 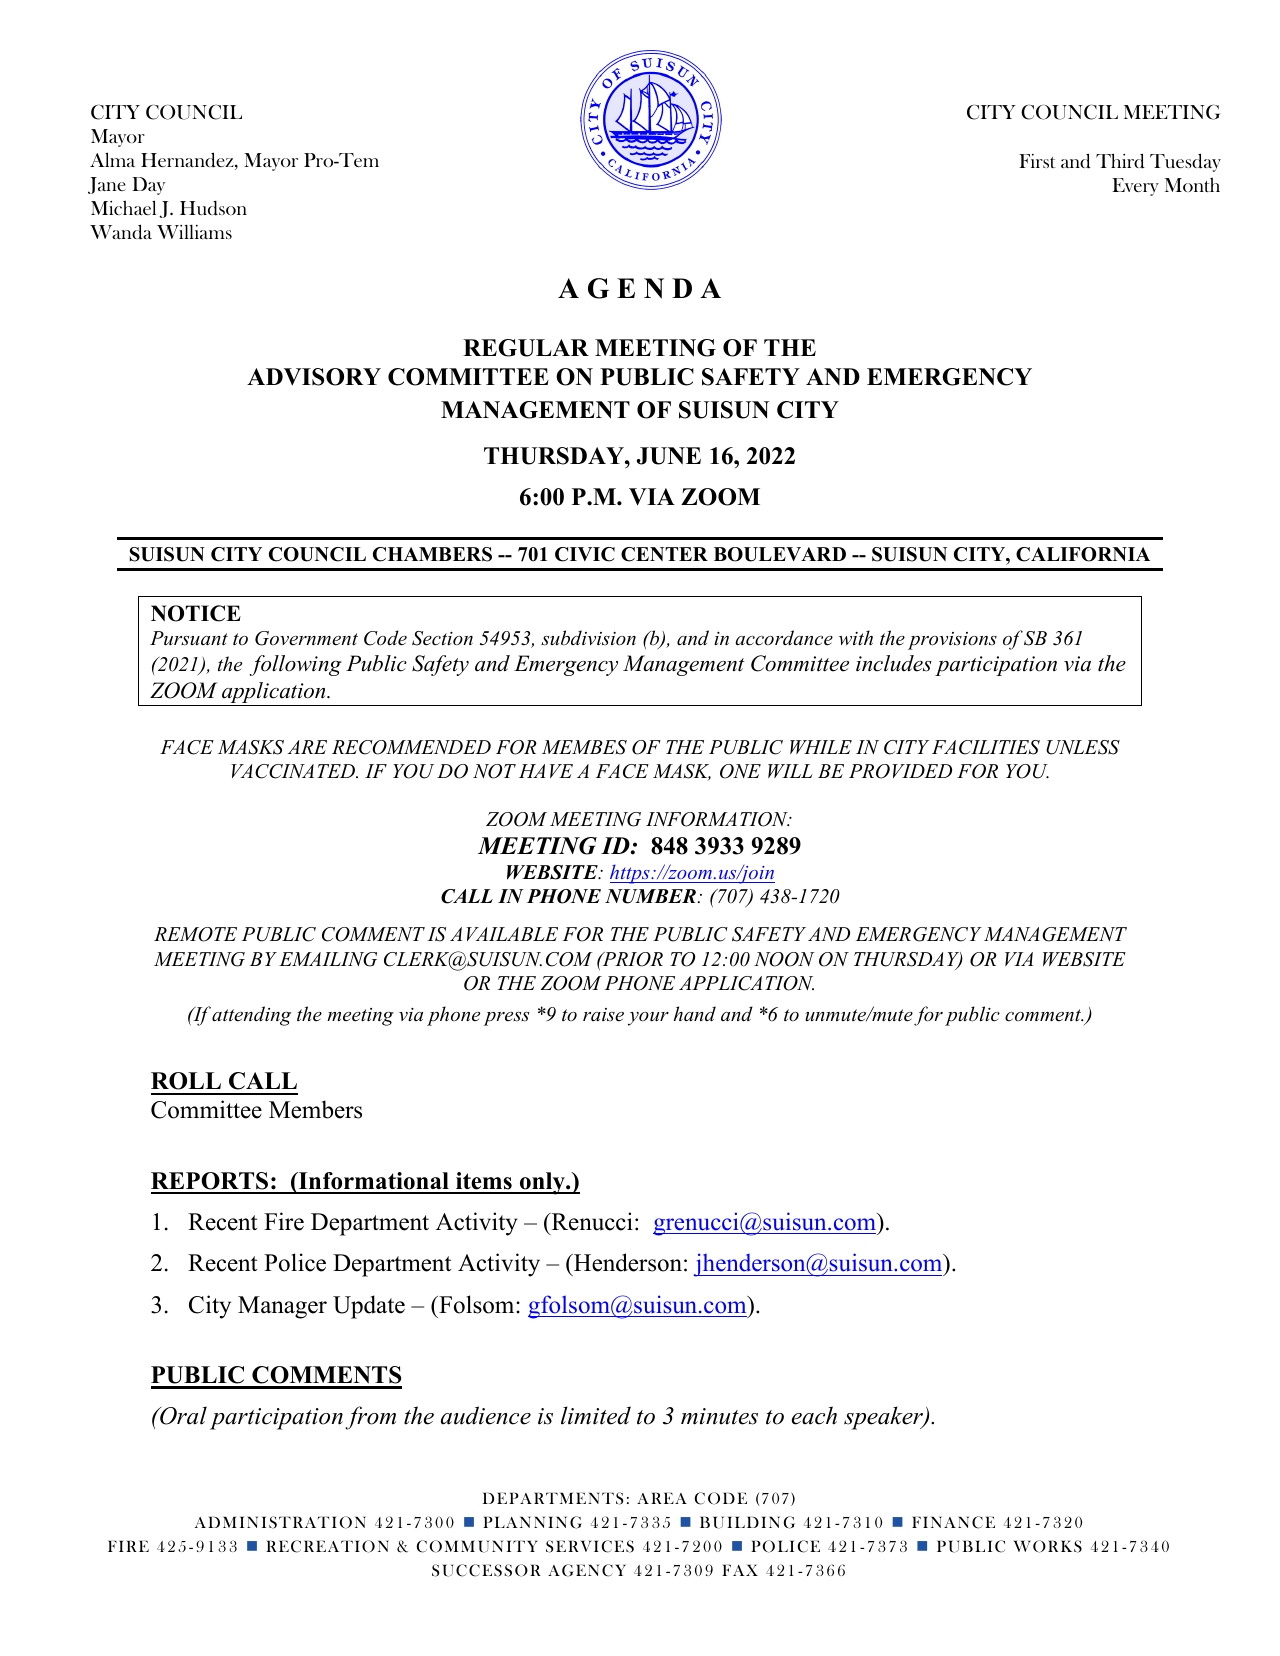 What do you see at coordinates (213, 208) in the page?
I see `Hudson` at bounding box center [213, 208].
